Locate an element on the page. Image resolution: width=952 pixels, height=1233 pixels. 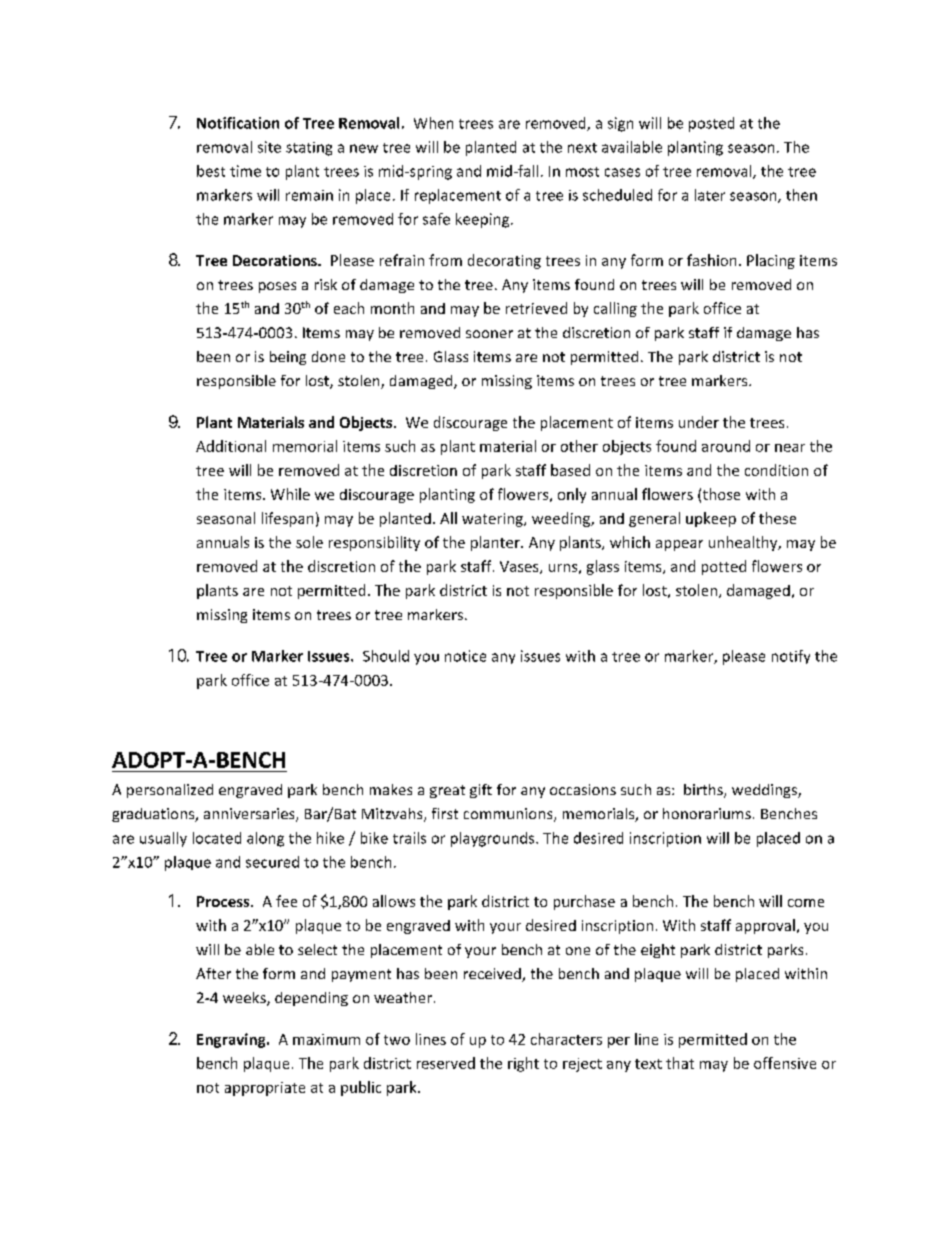
reserved is located at coordinates (446, 1063).
